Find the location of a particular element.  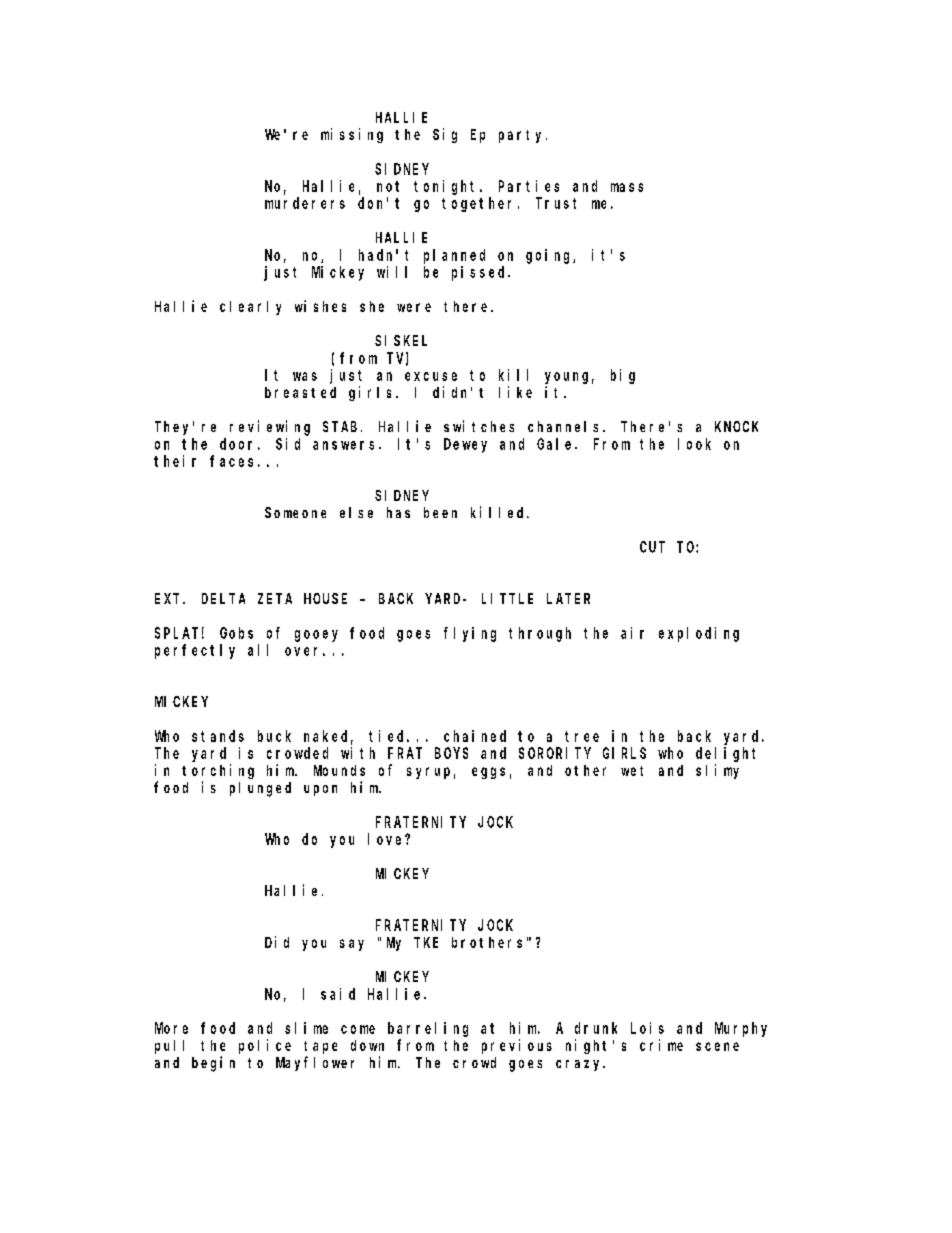

plunged is located at coordinates (260, 789).
